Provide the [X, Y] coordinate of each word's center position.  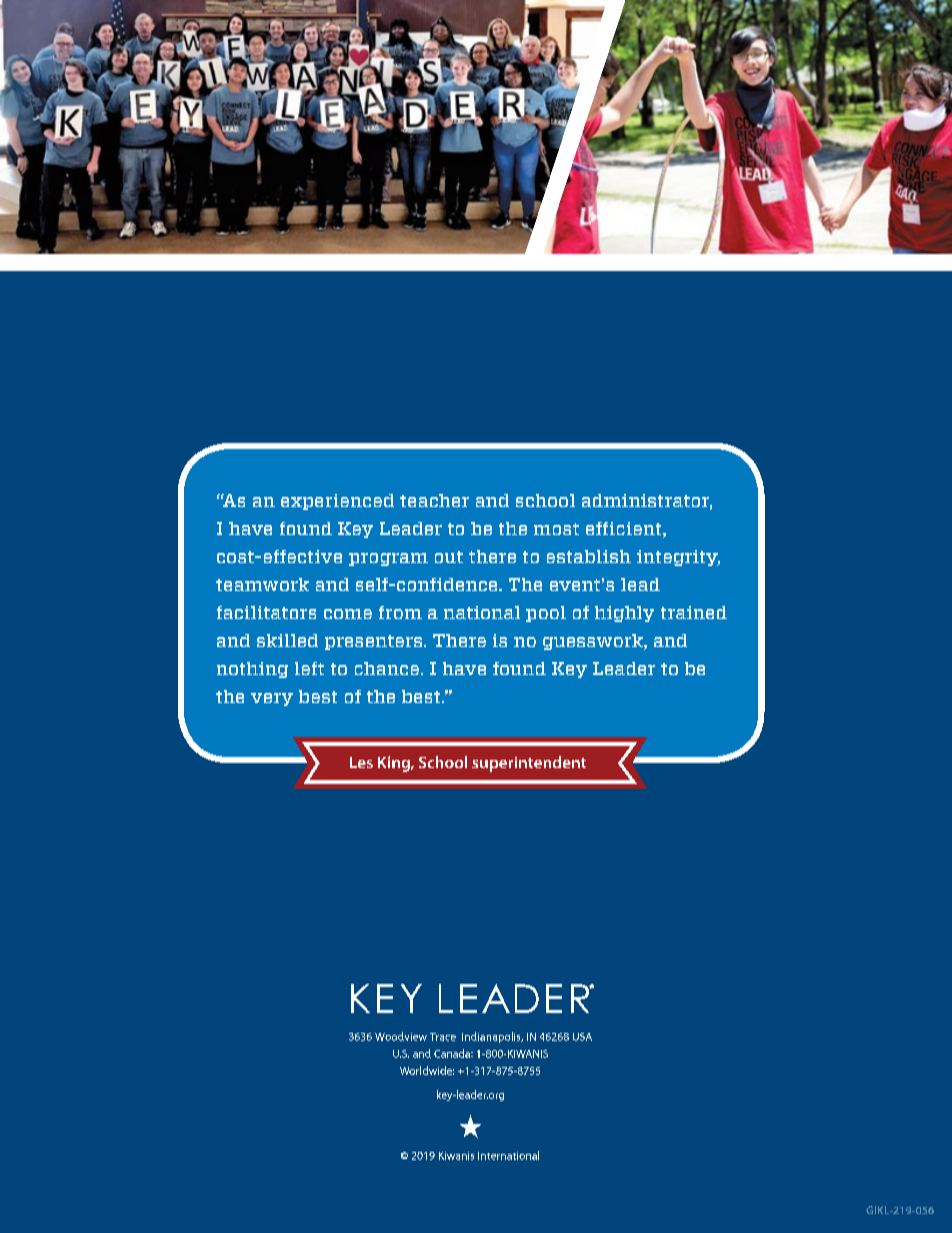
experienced [337, 502]
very [272, 699]
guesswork [594, 642]
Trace [443, 1037]
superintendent [529, 764]
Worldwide [427, 1070]
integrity [678, 558]
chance [387, 668]
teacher [434, 500]
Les [361, 762]
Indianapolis [492, 1037]
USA [582, 1037]
